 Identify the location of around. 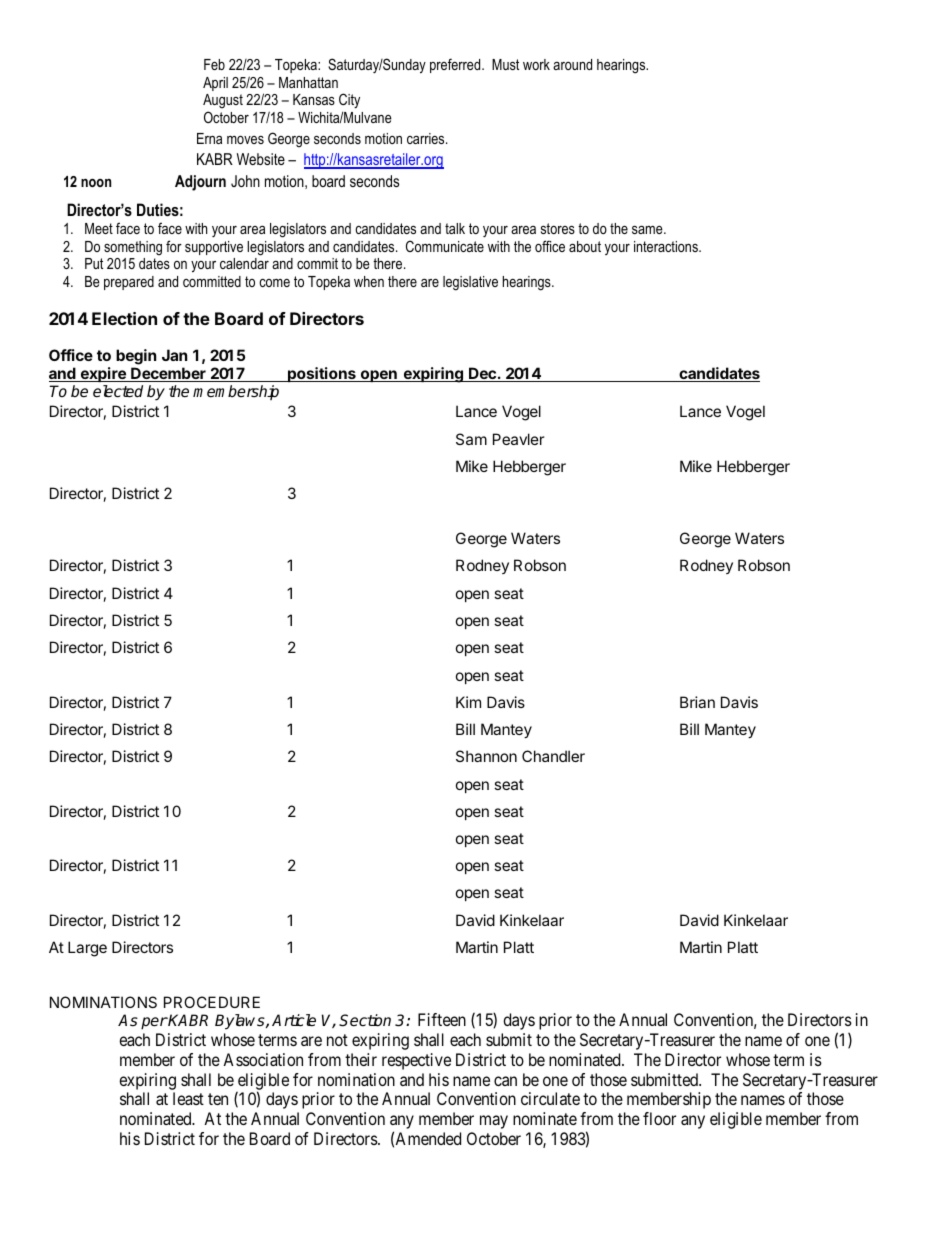
(572, 64).
